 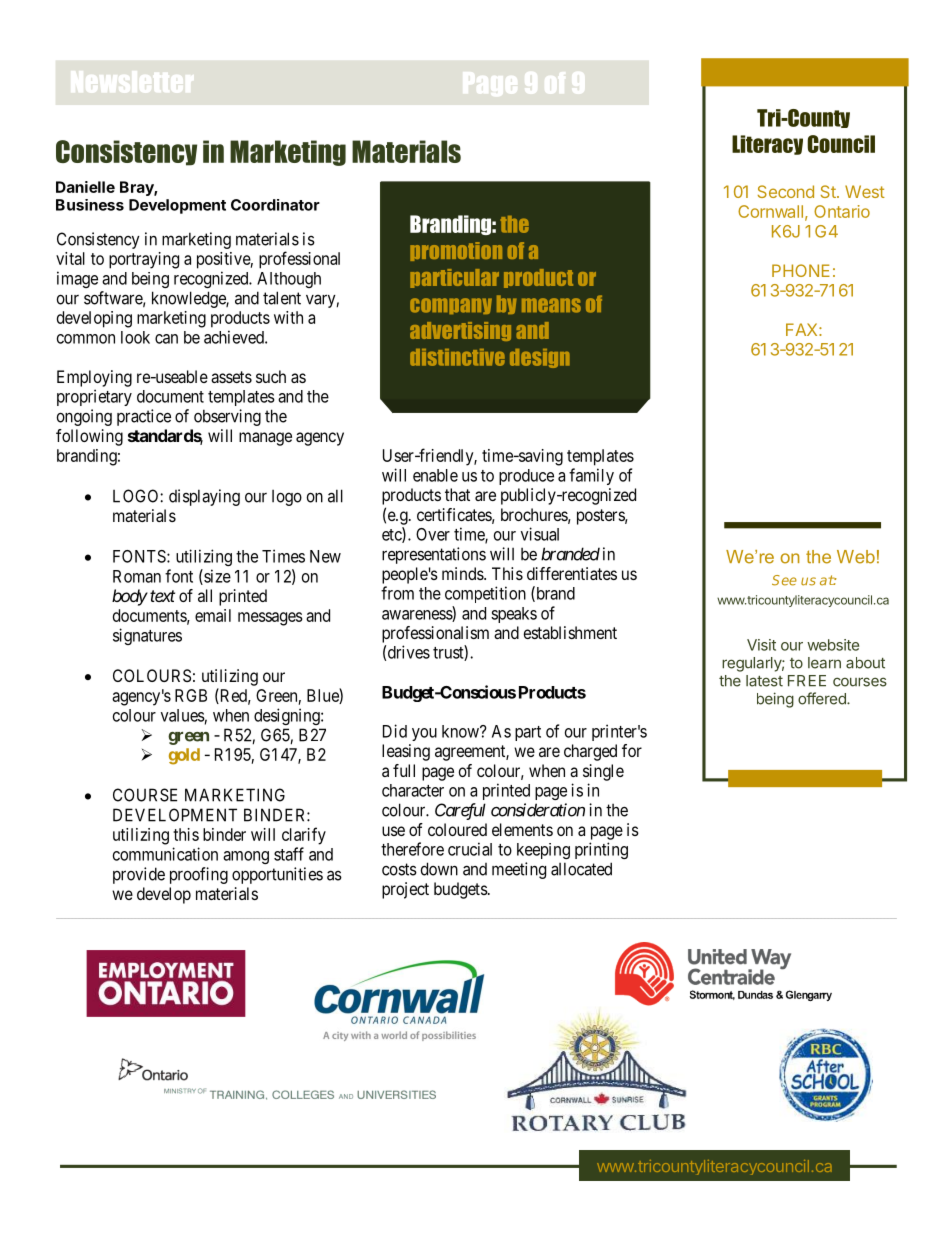 I want to click on Visit, so click(x=761, y=645).
